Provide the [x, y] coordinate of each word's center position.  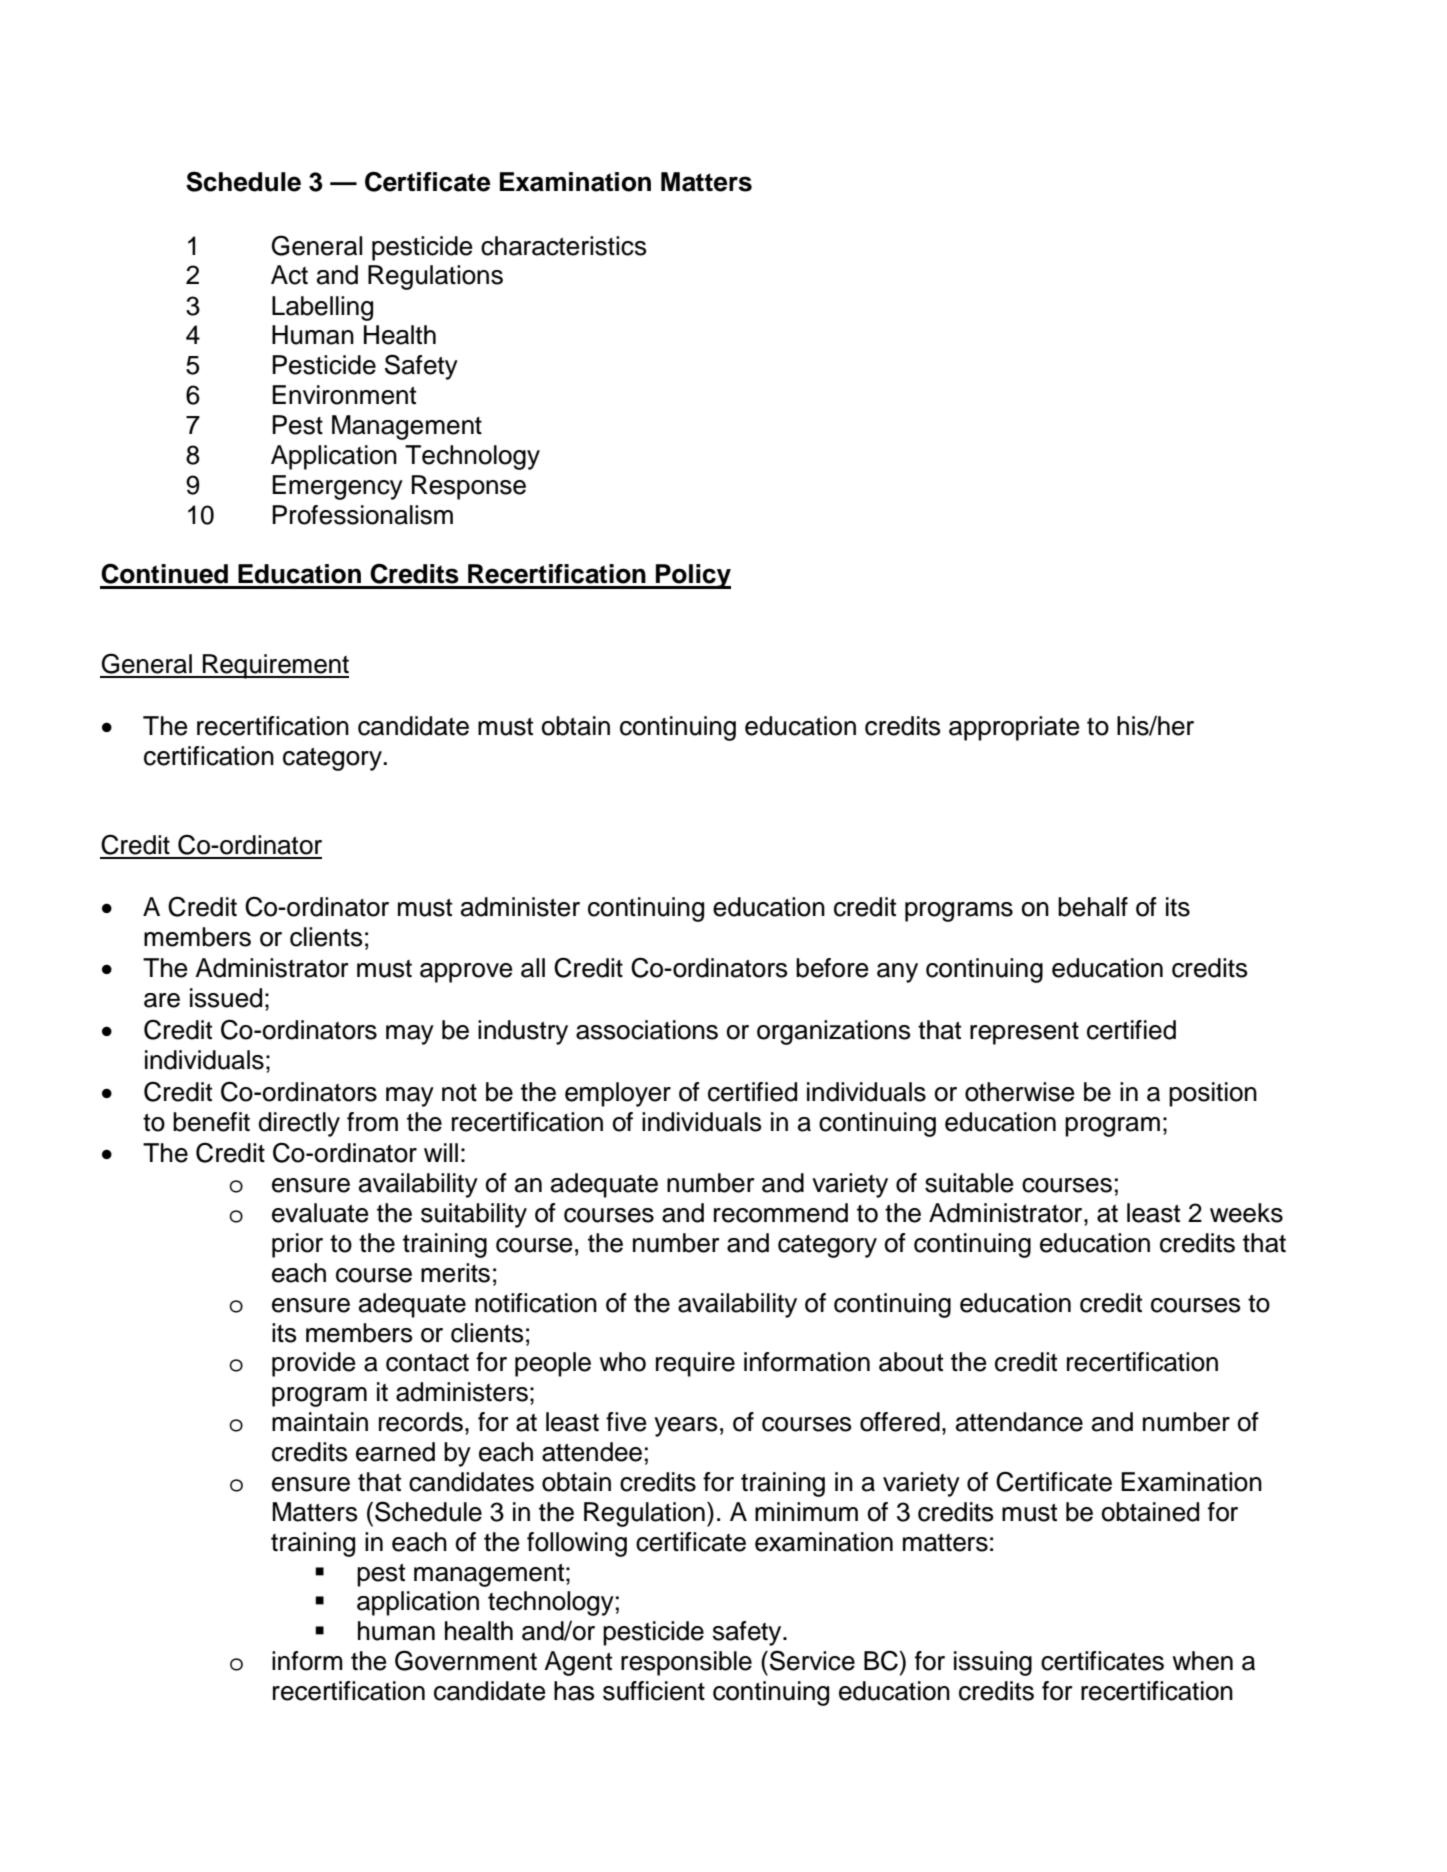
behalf [1093, 907]
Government [466, 1660]
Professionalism [362, 515]
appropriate [1014, 728]
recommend [781, 1213]
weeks [1246, 1213]
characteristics [564, 246]
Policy [692, 576]
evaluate [320, 1213]
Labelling [322, 308]
